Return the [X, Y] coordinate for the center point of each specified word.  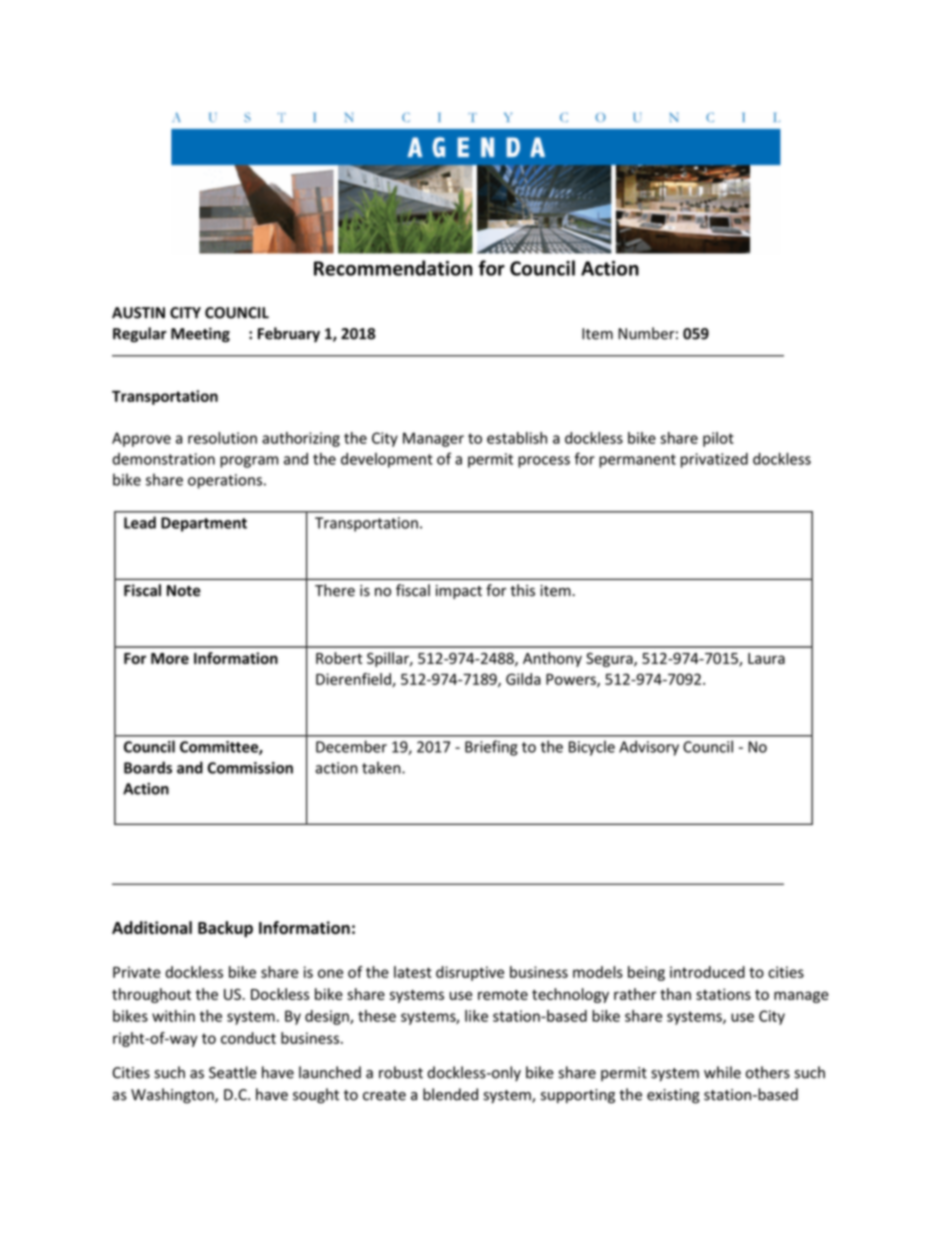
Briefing [491, 748]
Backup [225, 929]
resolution [222, 438]
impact [459, 592]
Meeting [200, 335]
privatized [714, 460]
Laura [766, 658]
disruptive [470, 973]
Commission [250, 768]
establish [517, 438]
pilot [718, 439]
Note [184, 591]
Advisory [649, 748]
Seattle [233, 1072]
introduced [707, 972]
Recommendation [393, 268]
